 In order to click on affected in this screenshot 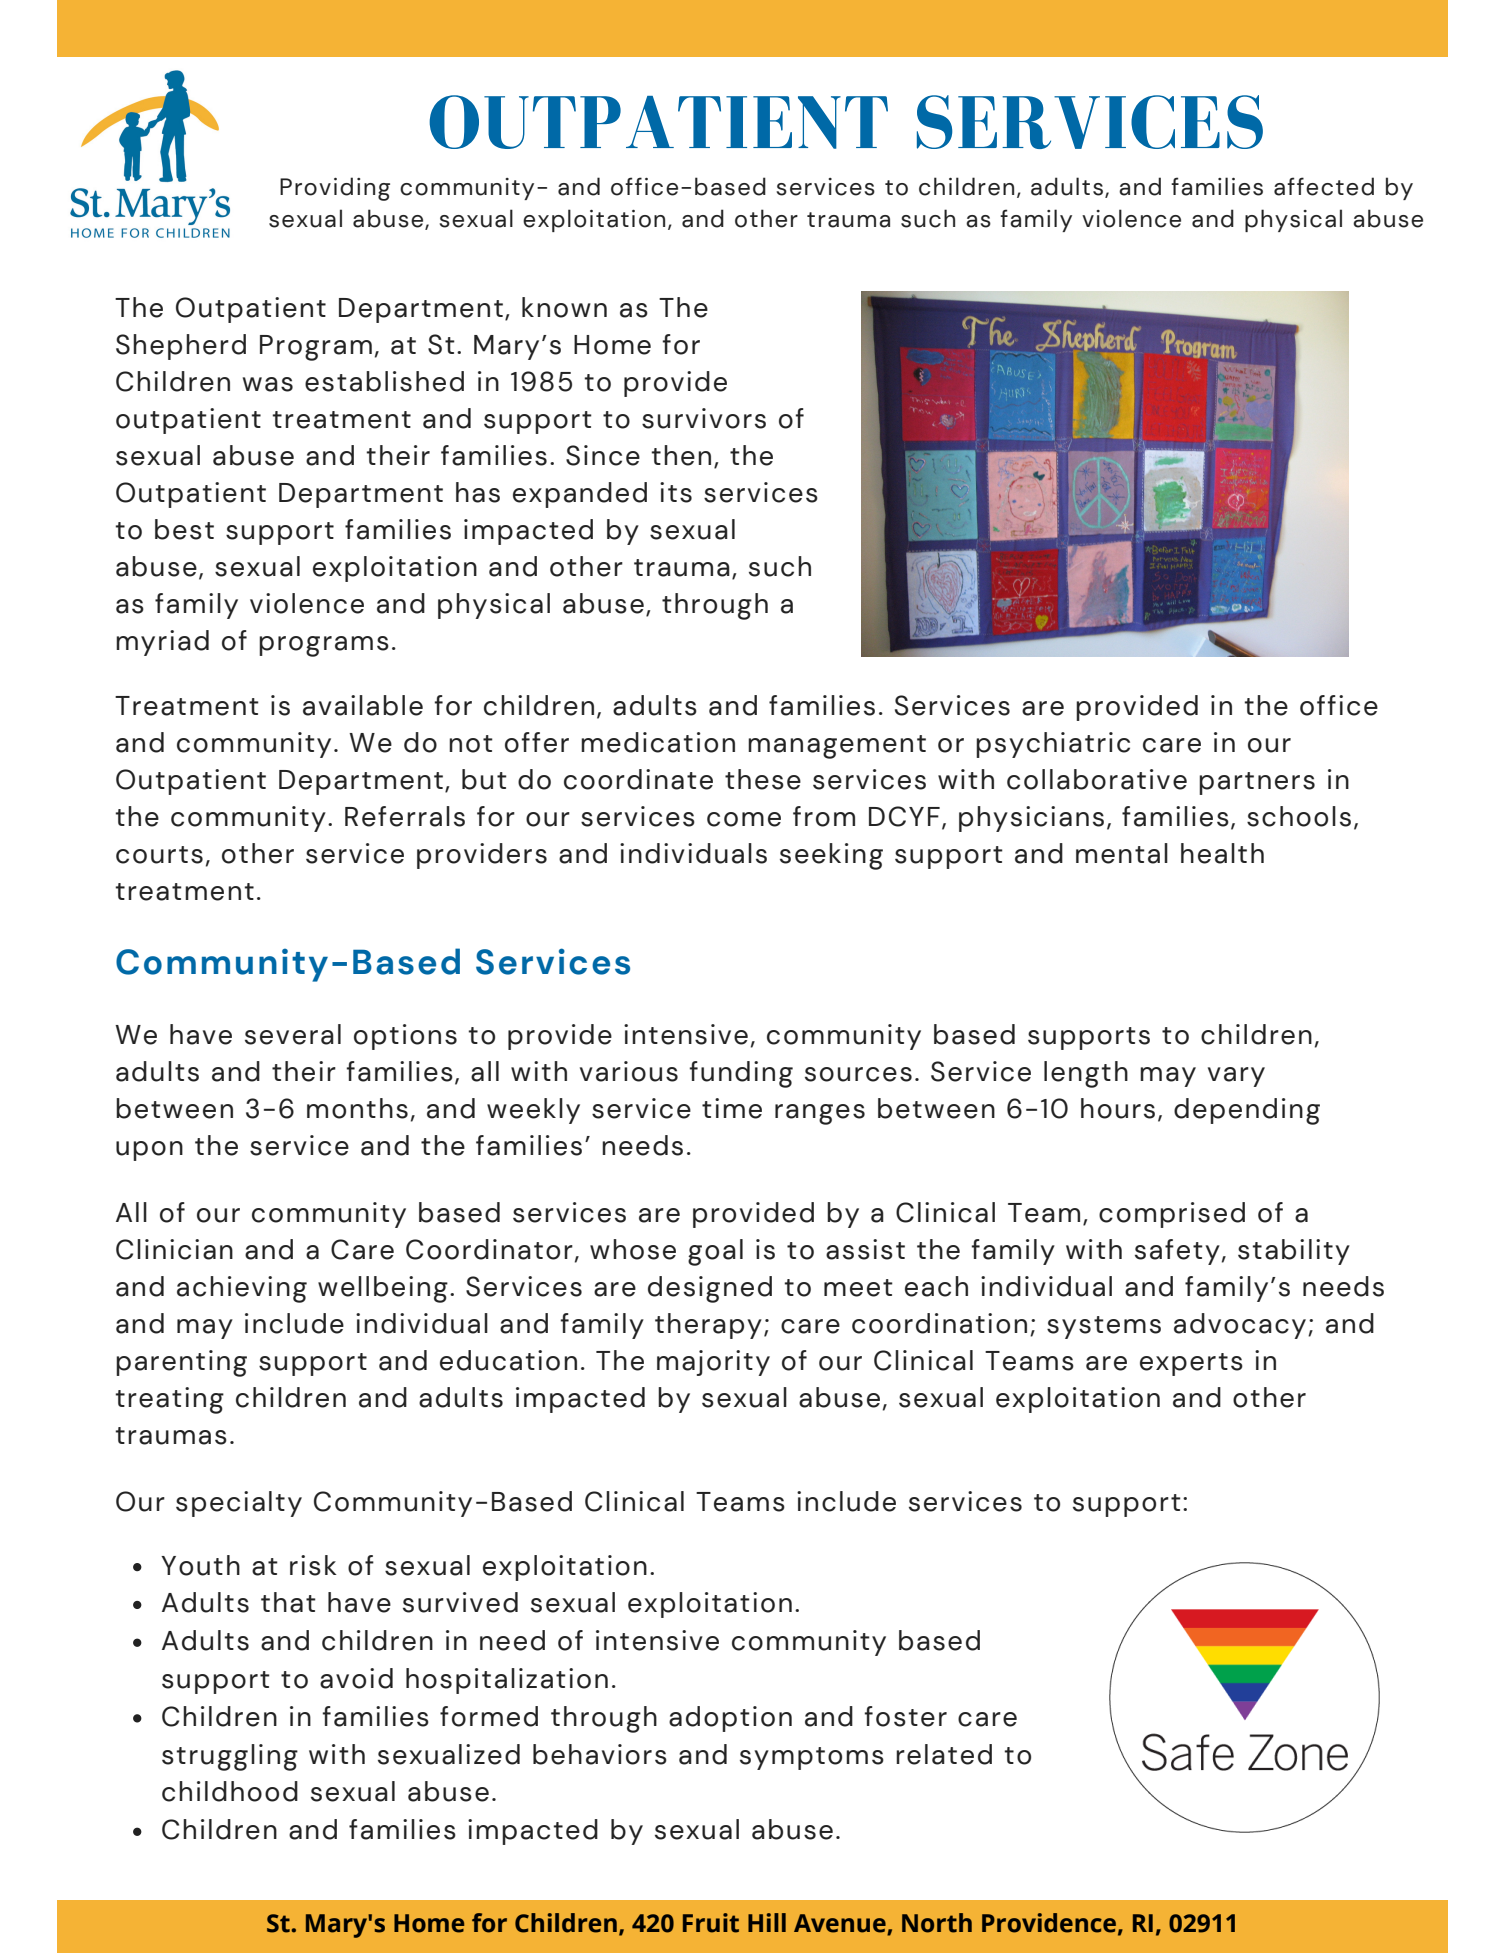, I will do `click(1324, 186)`.
